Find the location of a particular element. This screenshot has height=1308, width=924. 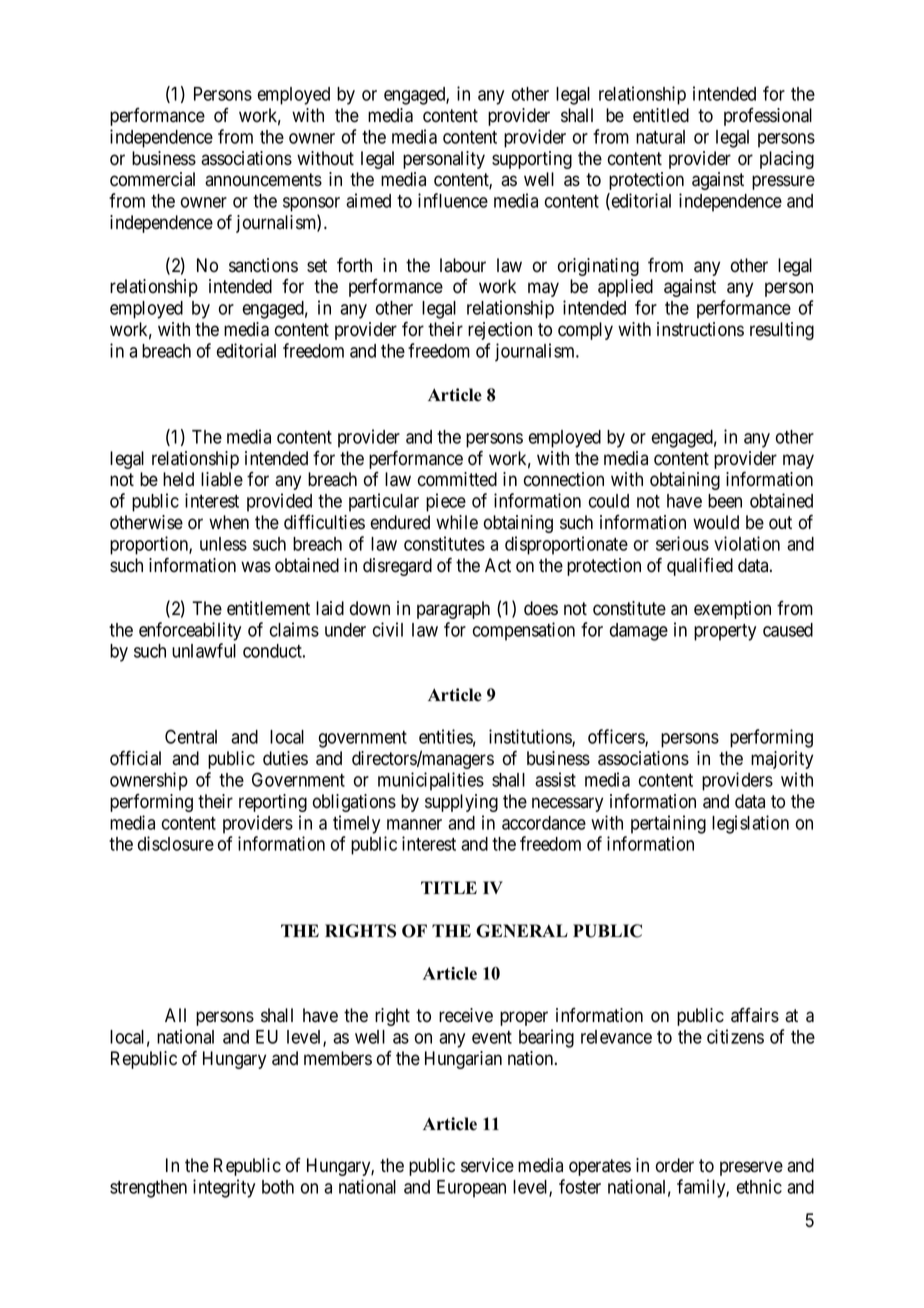

legislation is located at coordinates (750, 824).
